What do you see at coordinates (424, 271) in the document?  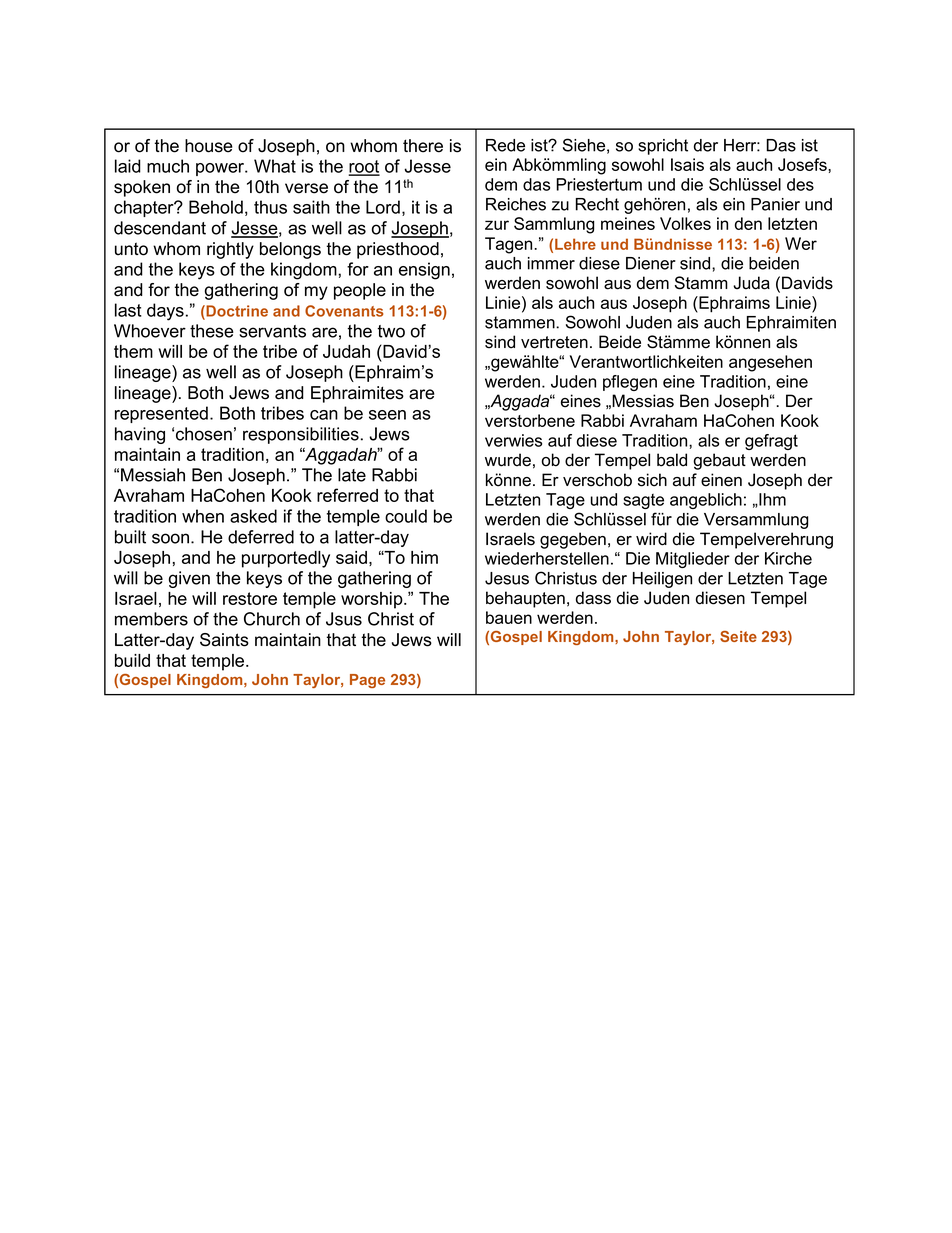 I see `ensign` at bounding box center [424, 271].
